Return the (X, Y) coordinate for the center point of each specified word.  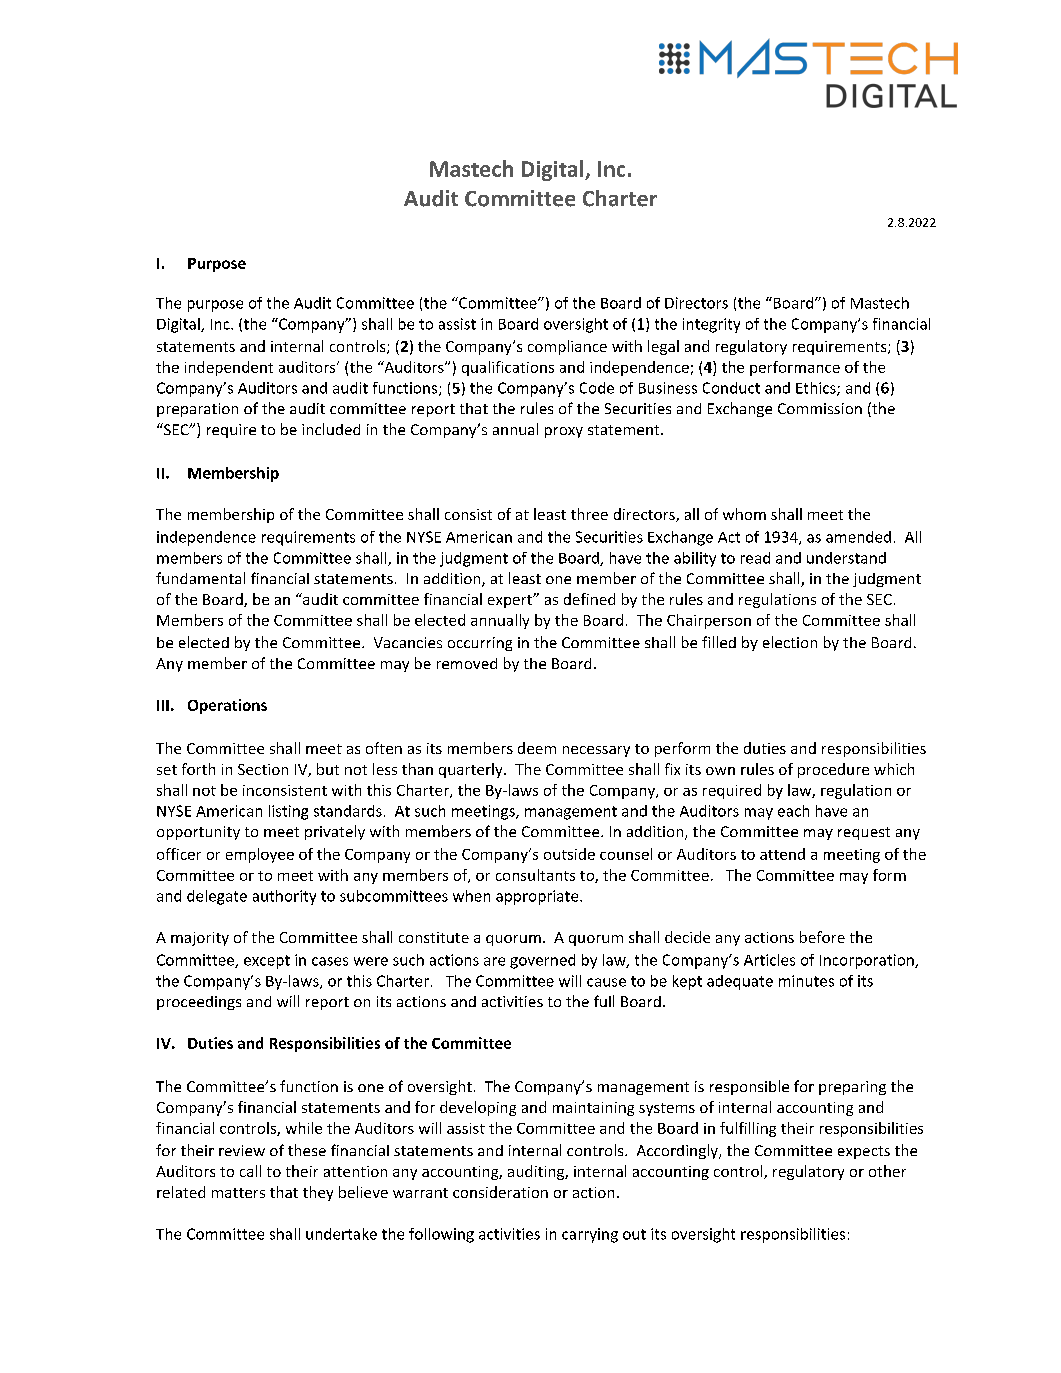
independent (229, 368)
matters (238, 1193)
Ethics (817, 389)
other (887, 1171)
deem (537, 748)
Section (263, 769)
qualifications (508, 368)
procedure (833, 770)
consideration (500, 1192)
